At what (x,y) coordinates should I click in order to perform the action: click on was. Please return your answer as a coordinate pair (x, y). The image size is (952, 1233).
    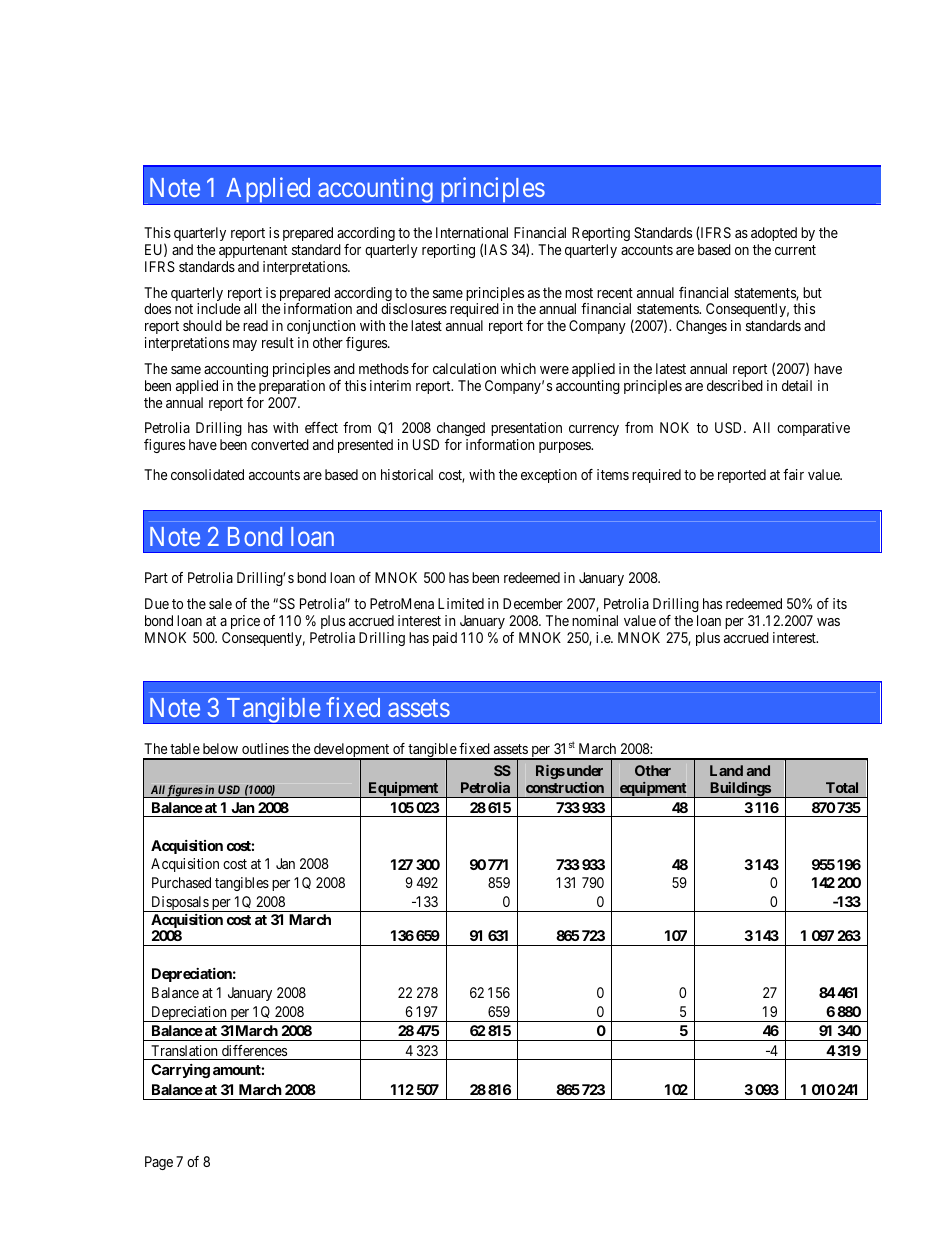
    Looking at the image, I should click on (828, 622).
